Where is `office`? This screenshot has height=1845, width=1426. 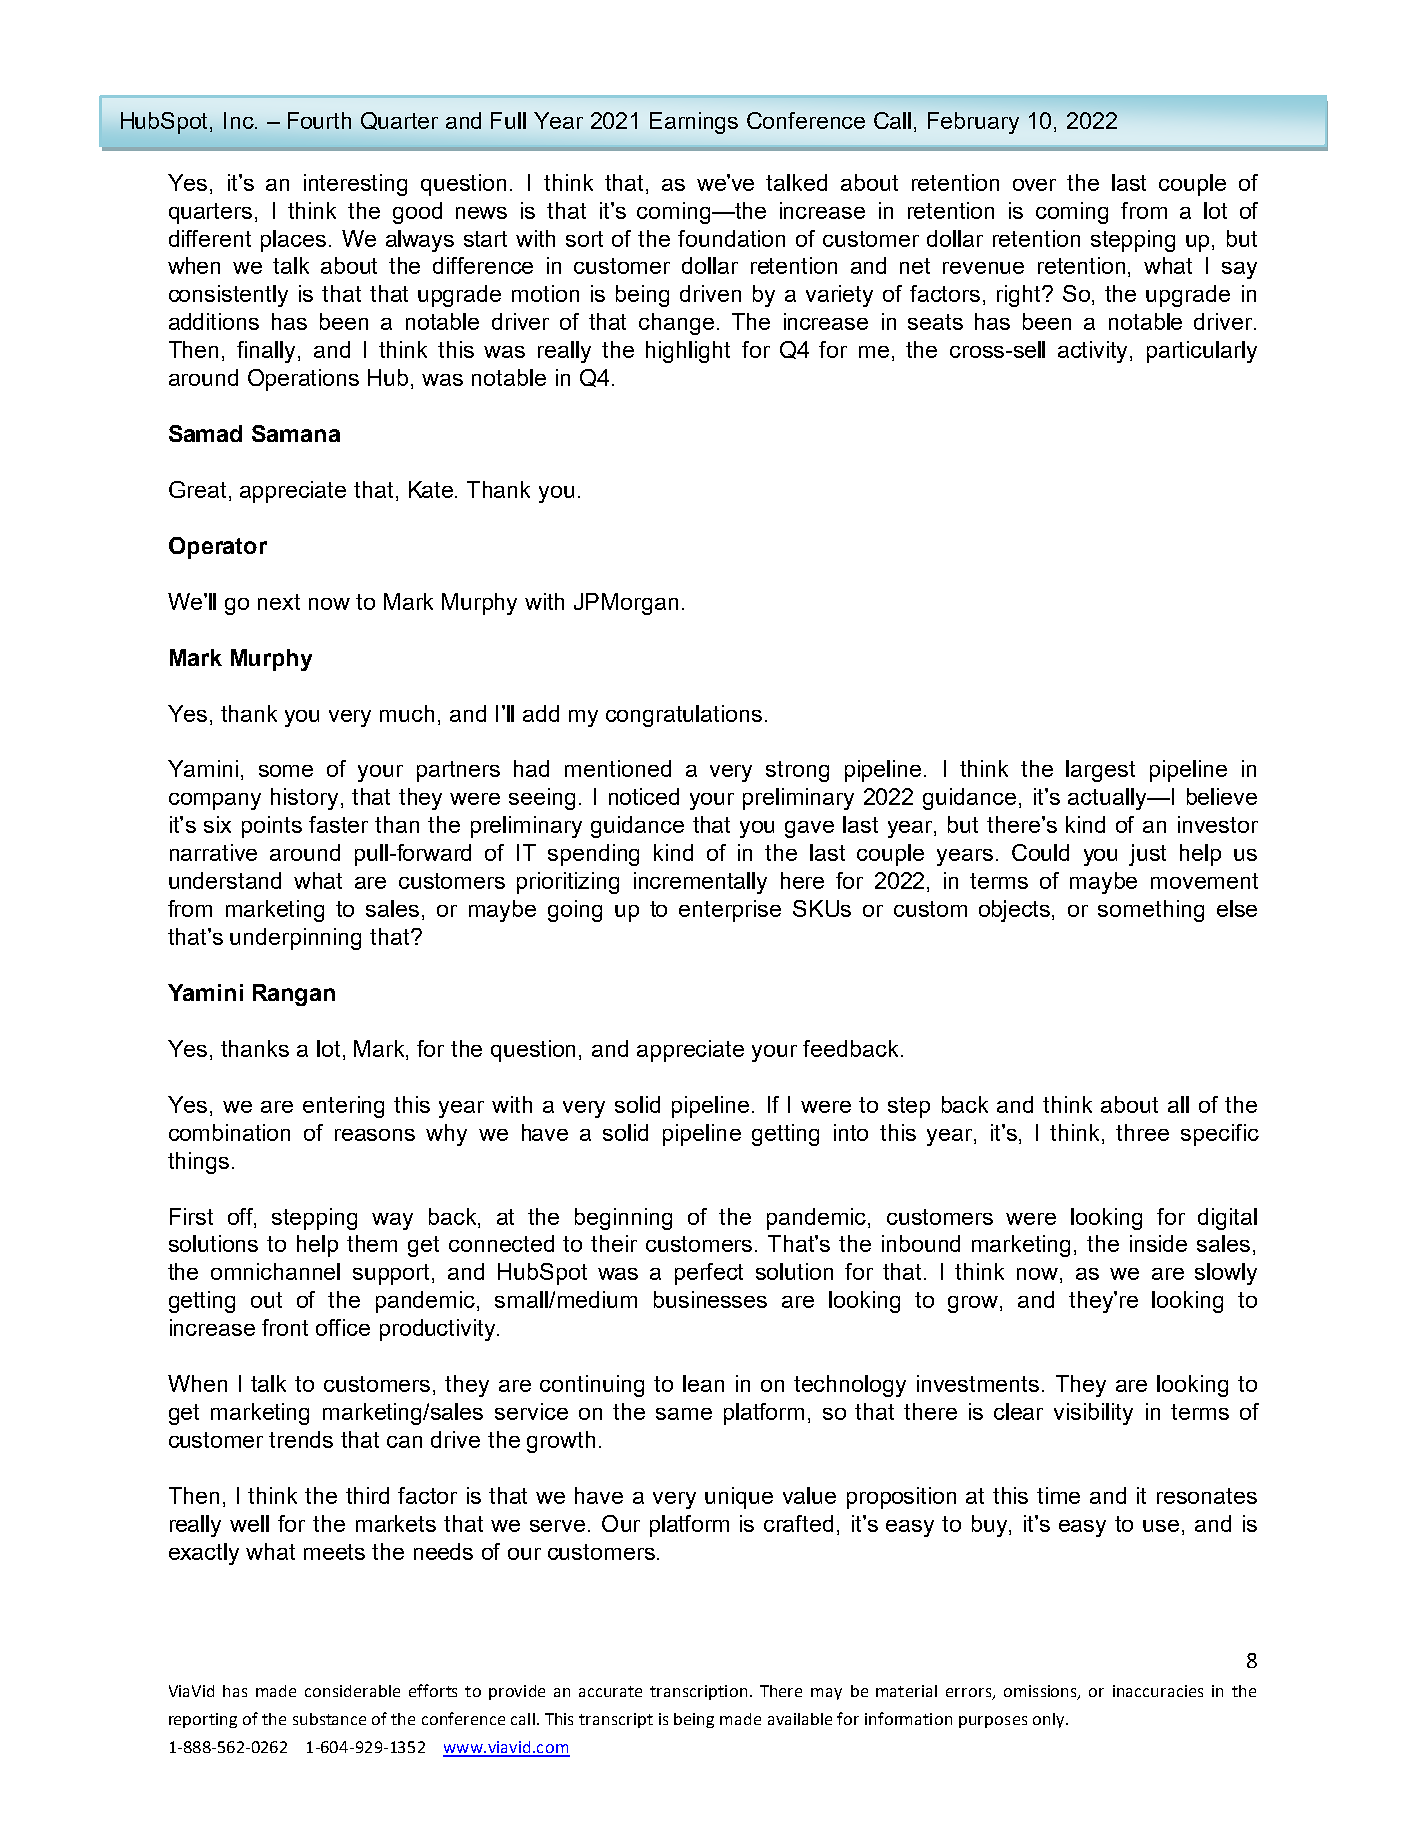 office is located at coordinates (343, 1327).
